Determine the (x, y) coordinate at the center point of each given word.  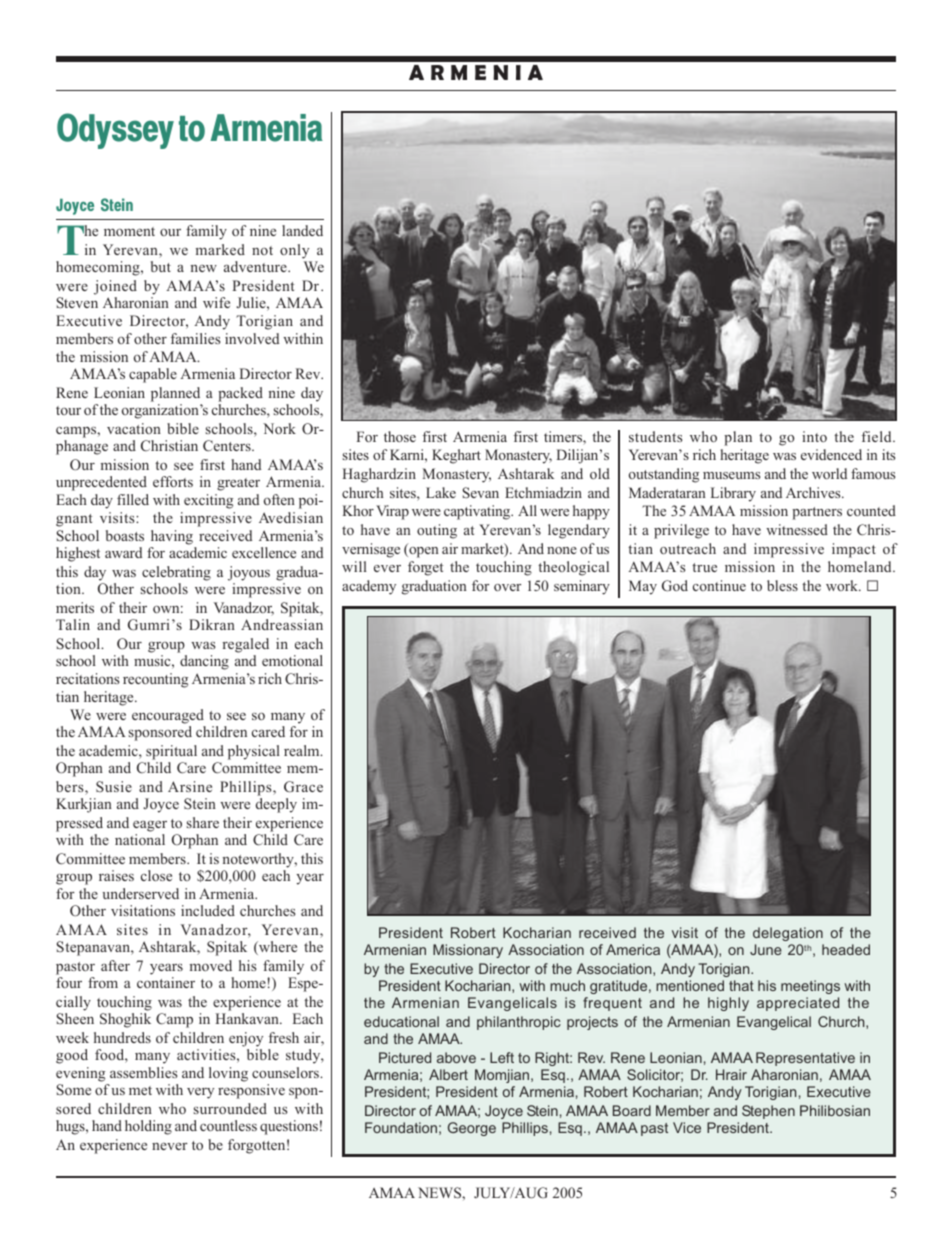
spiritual (171, 752)
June (766, 949)
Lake (441, 492)
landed (302, 230)
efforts (173, 481)
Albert (448, 1074)
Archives (814, 492)
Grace (303, 787)
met (140, 1090)
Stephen (768, 1112)
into (814, 436)
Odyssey (115, 131)
